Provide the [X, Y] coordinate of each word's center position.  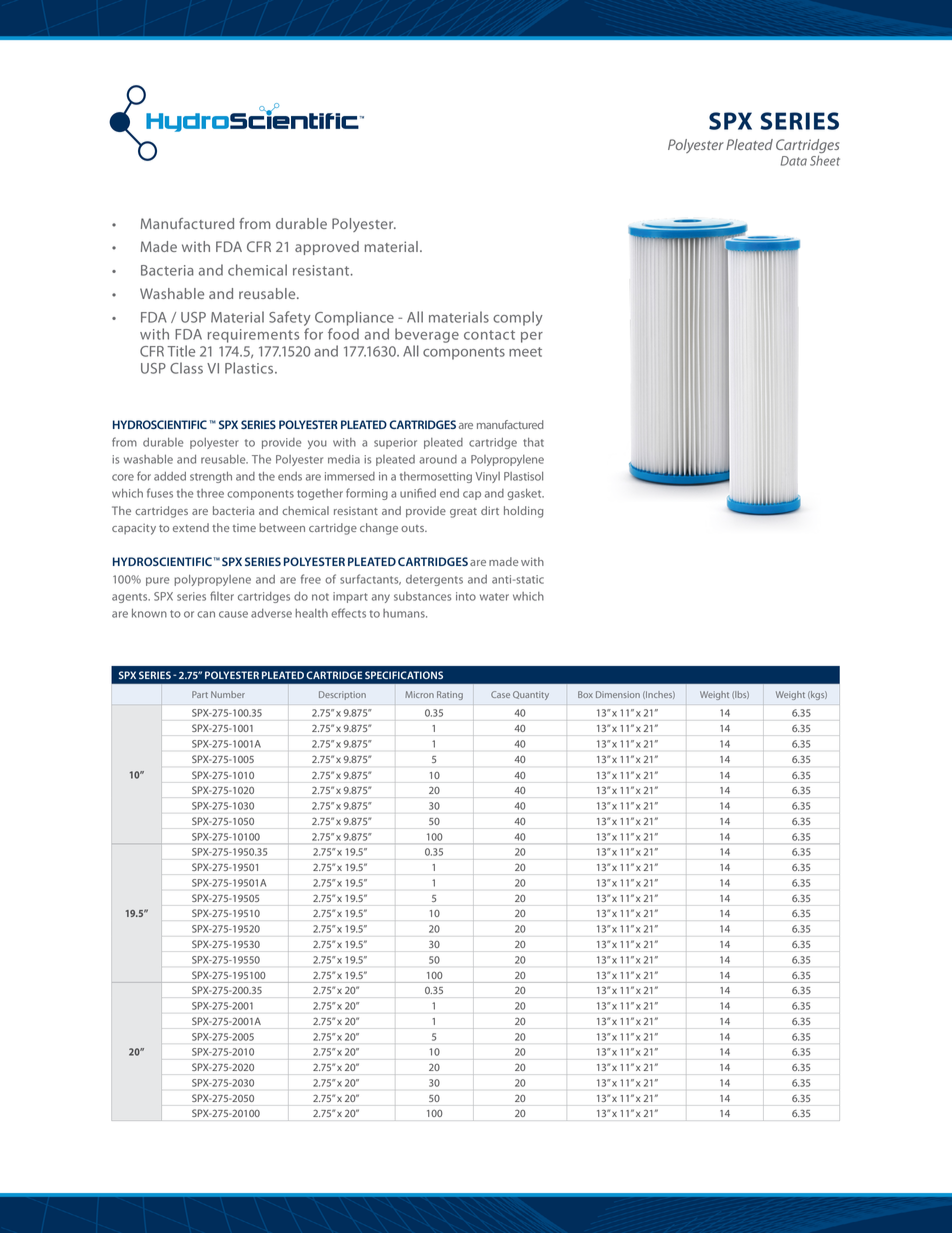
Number [228, 694]
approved [327, 248]
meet [525, 352]
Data [794, 161]
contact [489, 335]
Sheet [825, 160]
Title [181, 351]
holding [523, 512]
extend [191, 527]
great [463, 513]
